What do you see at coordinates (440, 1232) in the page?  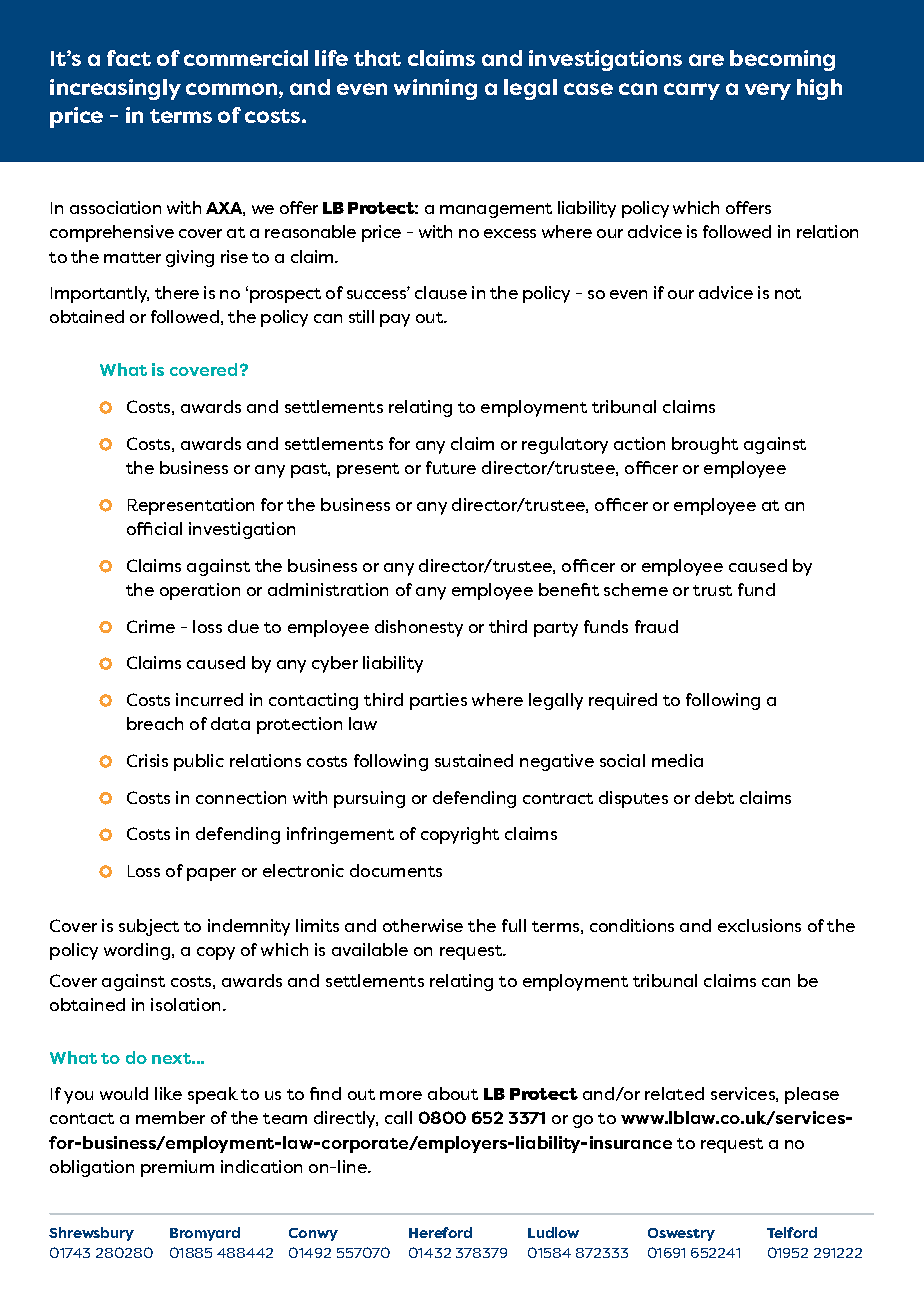 I see `Hereford` at bounding box center [440, 1232].
